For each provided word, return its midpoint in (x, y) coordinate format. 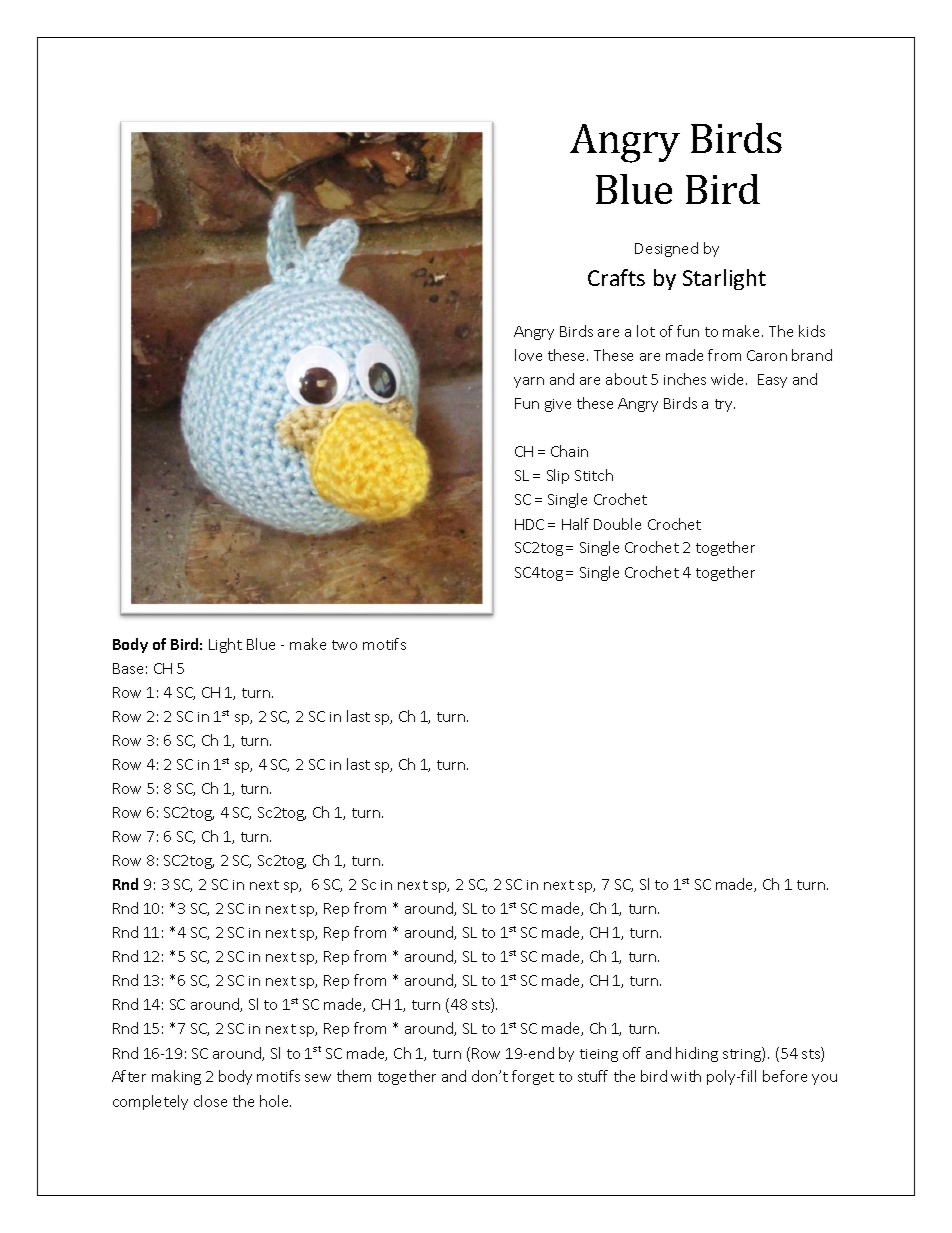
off (632, 1053)
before (785, 1076)
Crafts (616, 277)
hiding (697, 1054)
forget (533, 1077)
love (528, 355)
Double (617, 524)
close (210, 1101)
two (344, 645)
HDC (529, 524)
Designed (666, 249)
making (176, 1077)
